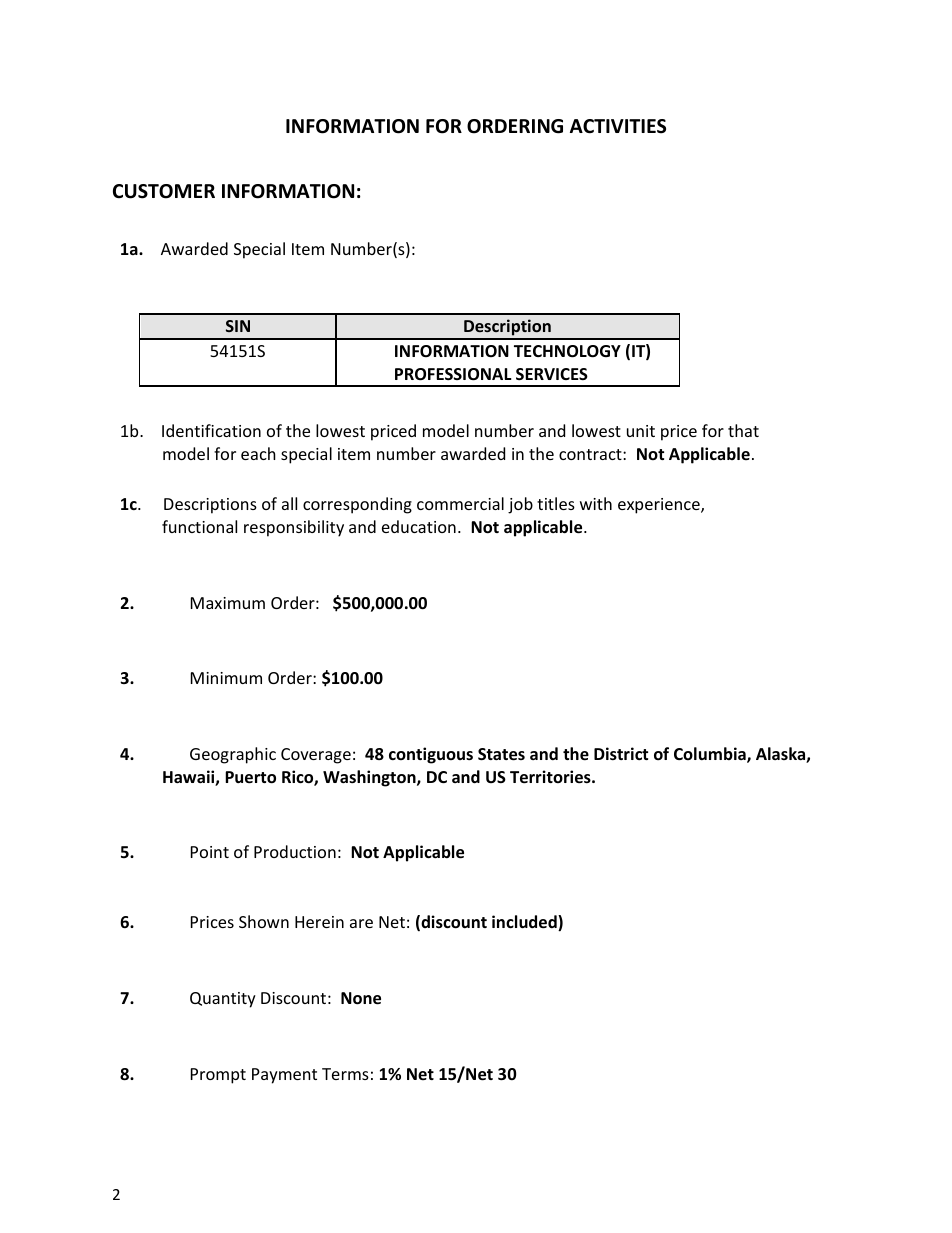 Image resolution: width=952 pixels, height=1233 pixels. Describe the element at coordinates (660, 506) in the screenshot. I see `experience` at that location.
